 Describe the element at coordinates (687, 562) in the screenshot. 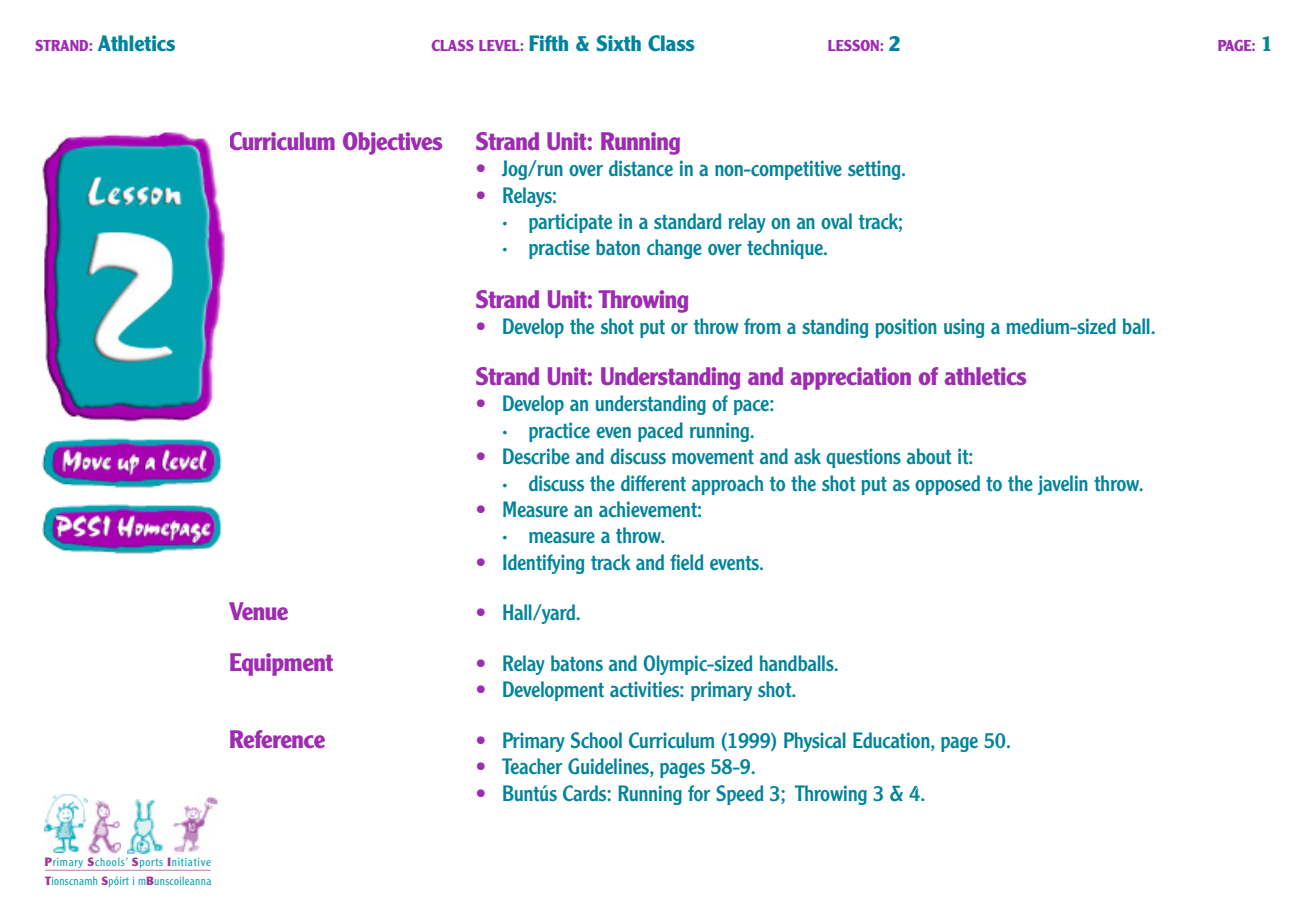

I see `field` at that location.
